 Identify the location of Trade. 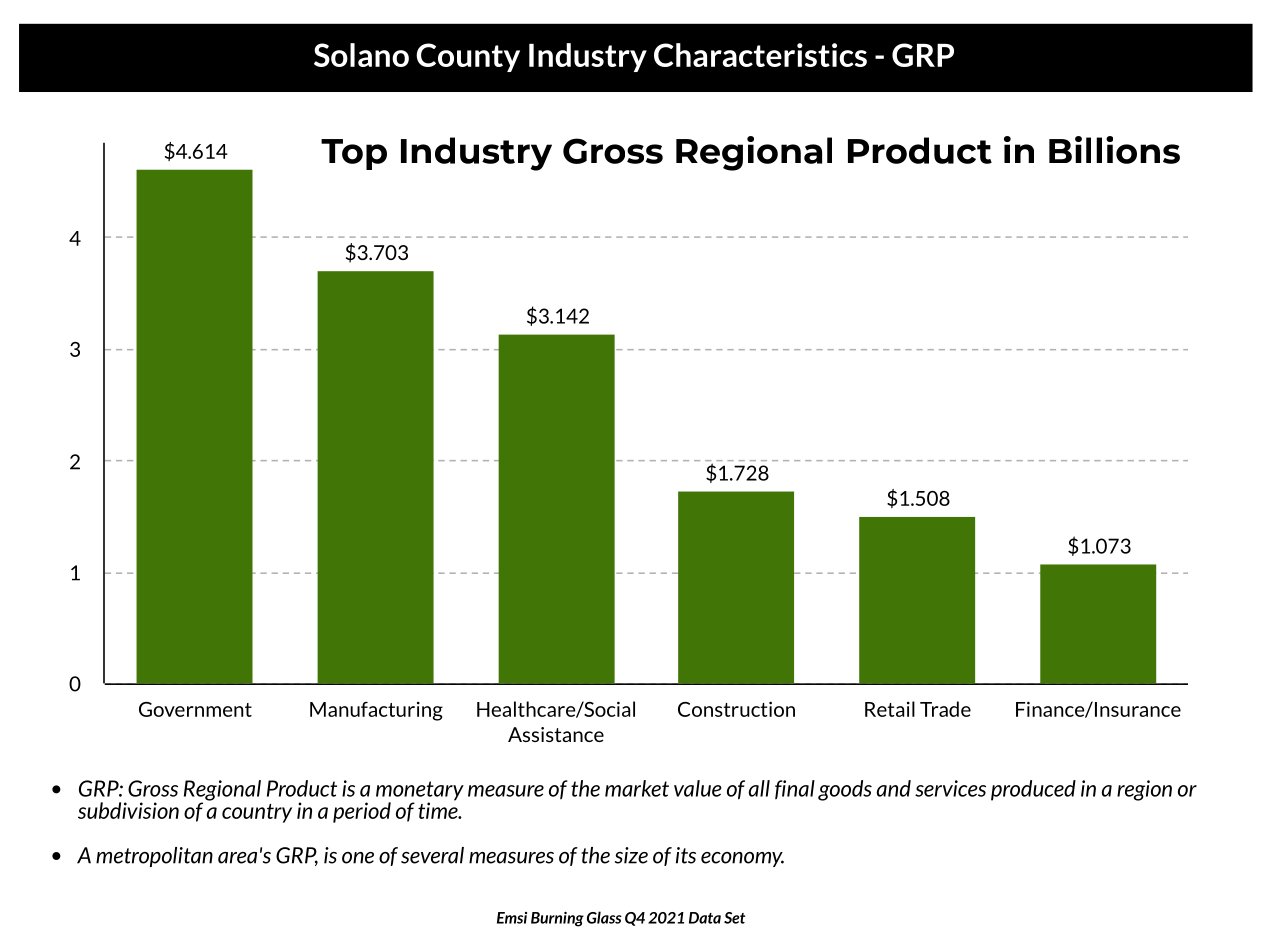
(945, 709).
